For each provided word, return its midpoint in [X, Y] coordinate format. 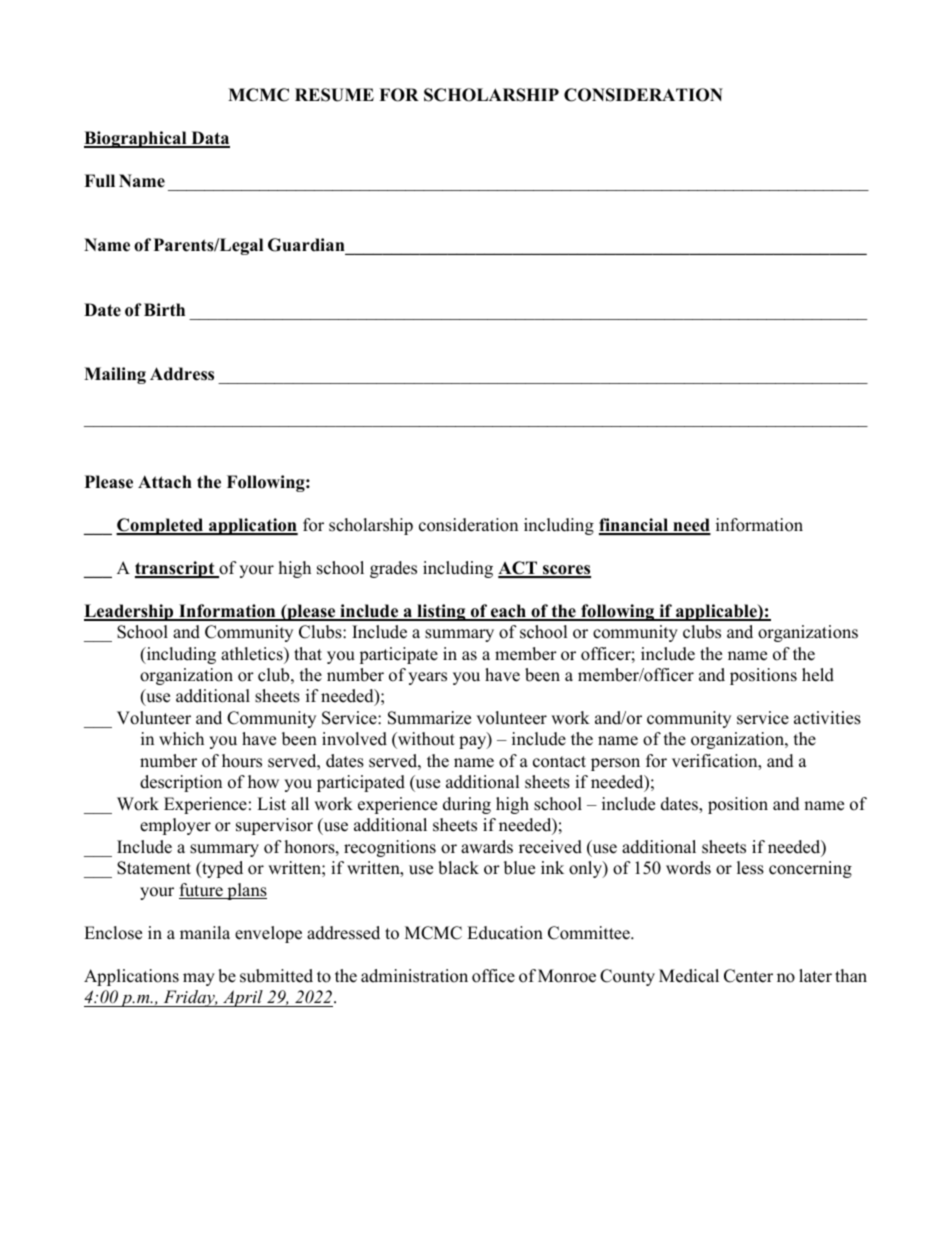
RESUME [334, 95]
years [427, 678]
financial [635, 526]
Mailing [115, 375]
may [199, 979]
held [818, 675]
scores [566, 571]
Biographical [136, 139]
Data [209, 139]
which [181, 739]
